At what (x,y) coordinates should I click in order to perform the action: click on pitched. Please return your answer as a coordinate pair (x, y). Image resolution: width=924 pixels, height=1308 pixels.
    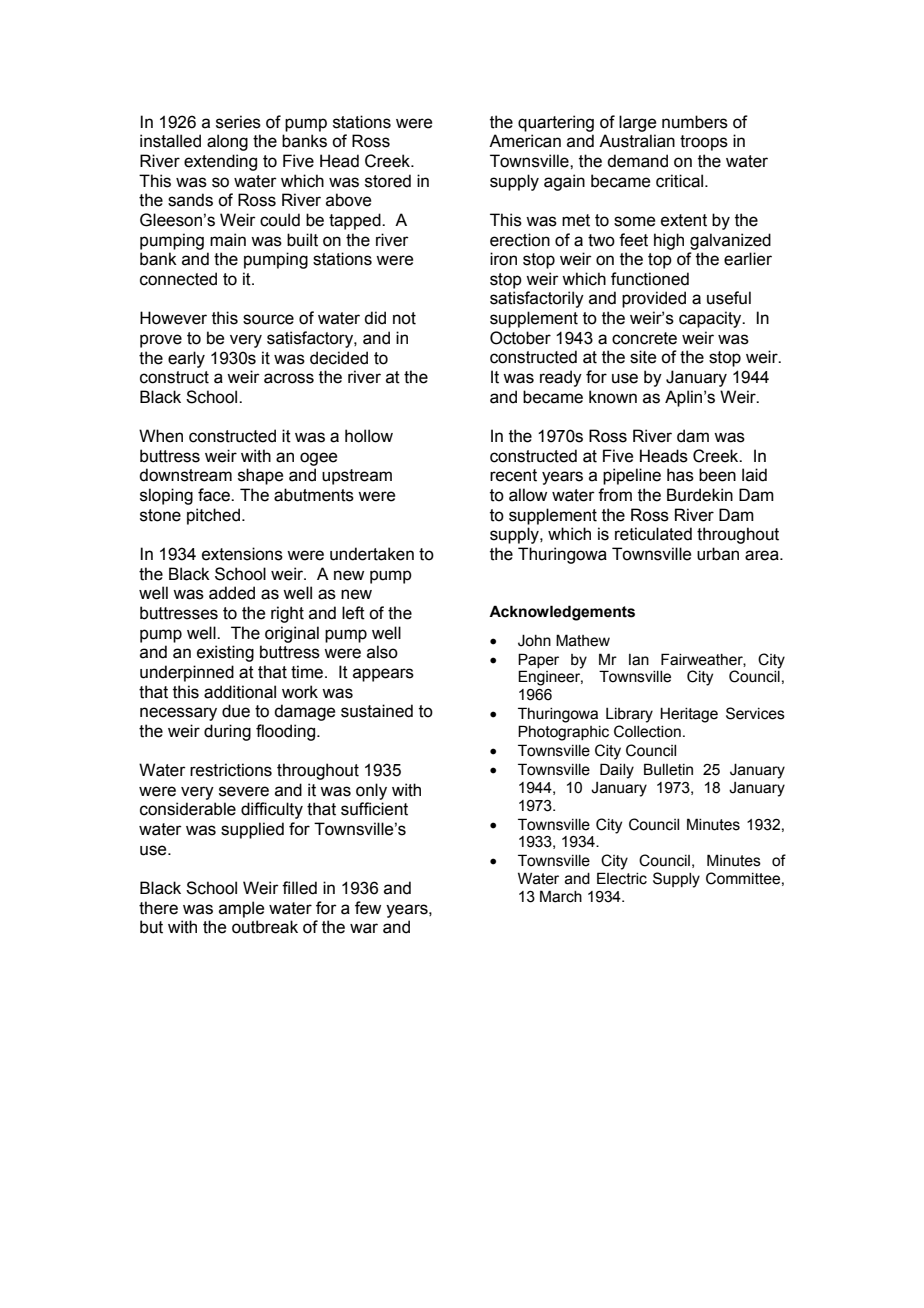
    Looking at the image, I should click on (213, 516).
